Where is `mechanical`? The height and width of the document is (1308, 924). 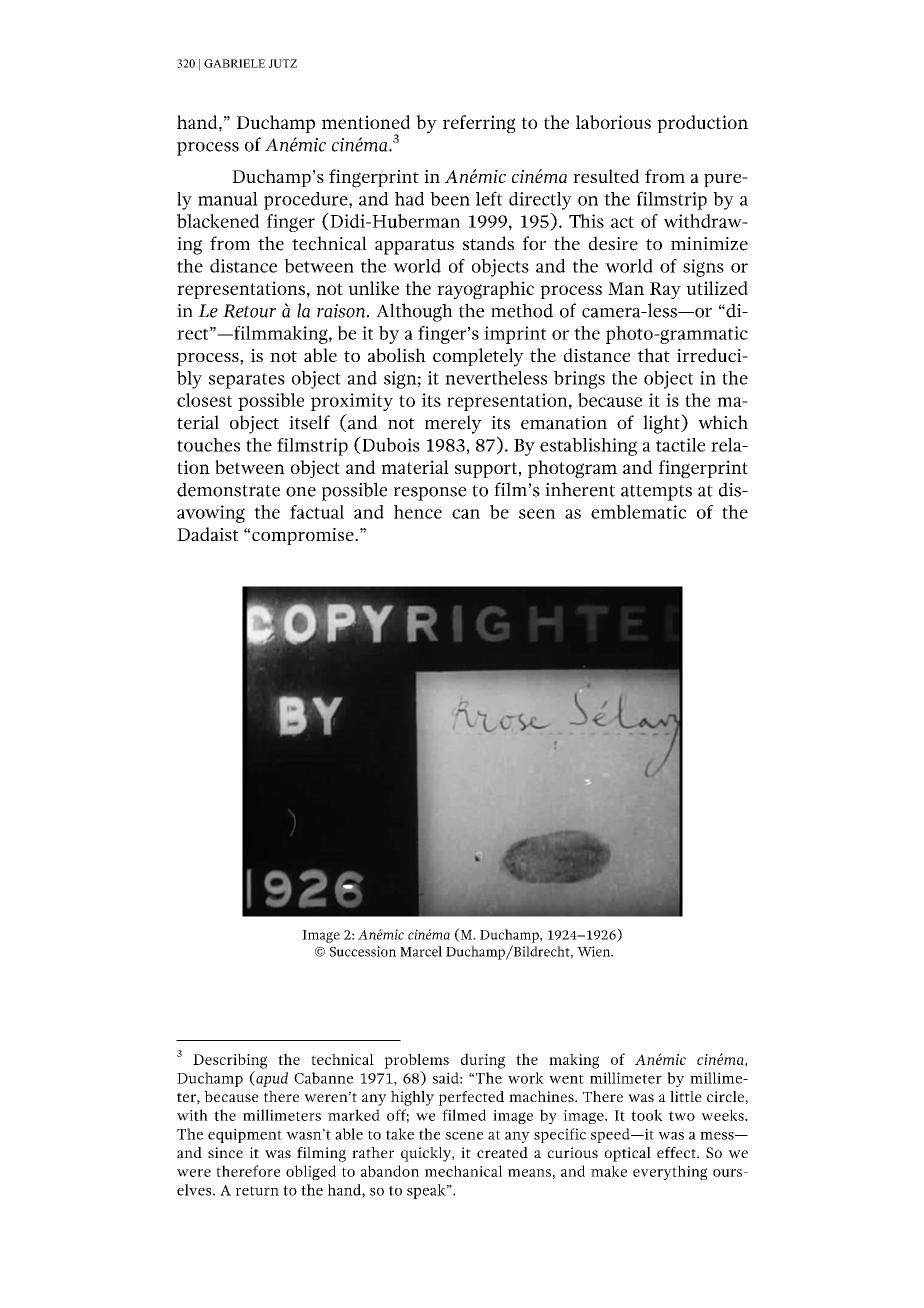 mechanical is located at coordinates (463, 1171).
